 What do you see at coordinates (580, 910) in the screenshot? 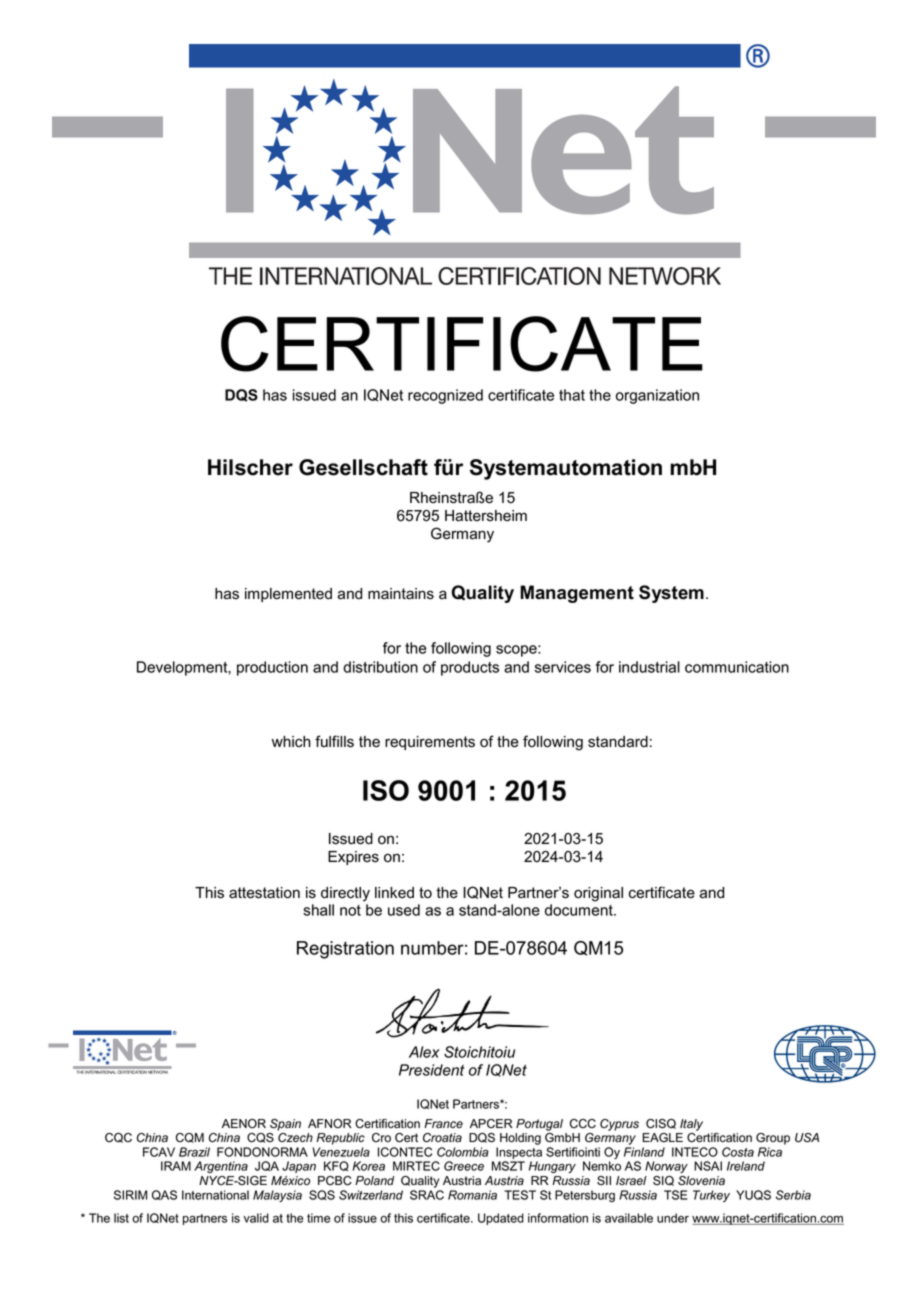
I see `document` at bounding box center [580, 910].
